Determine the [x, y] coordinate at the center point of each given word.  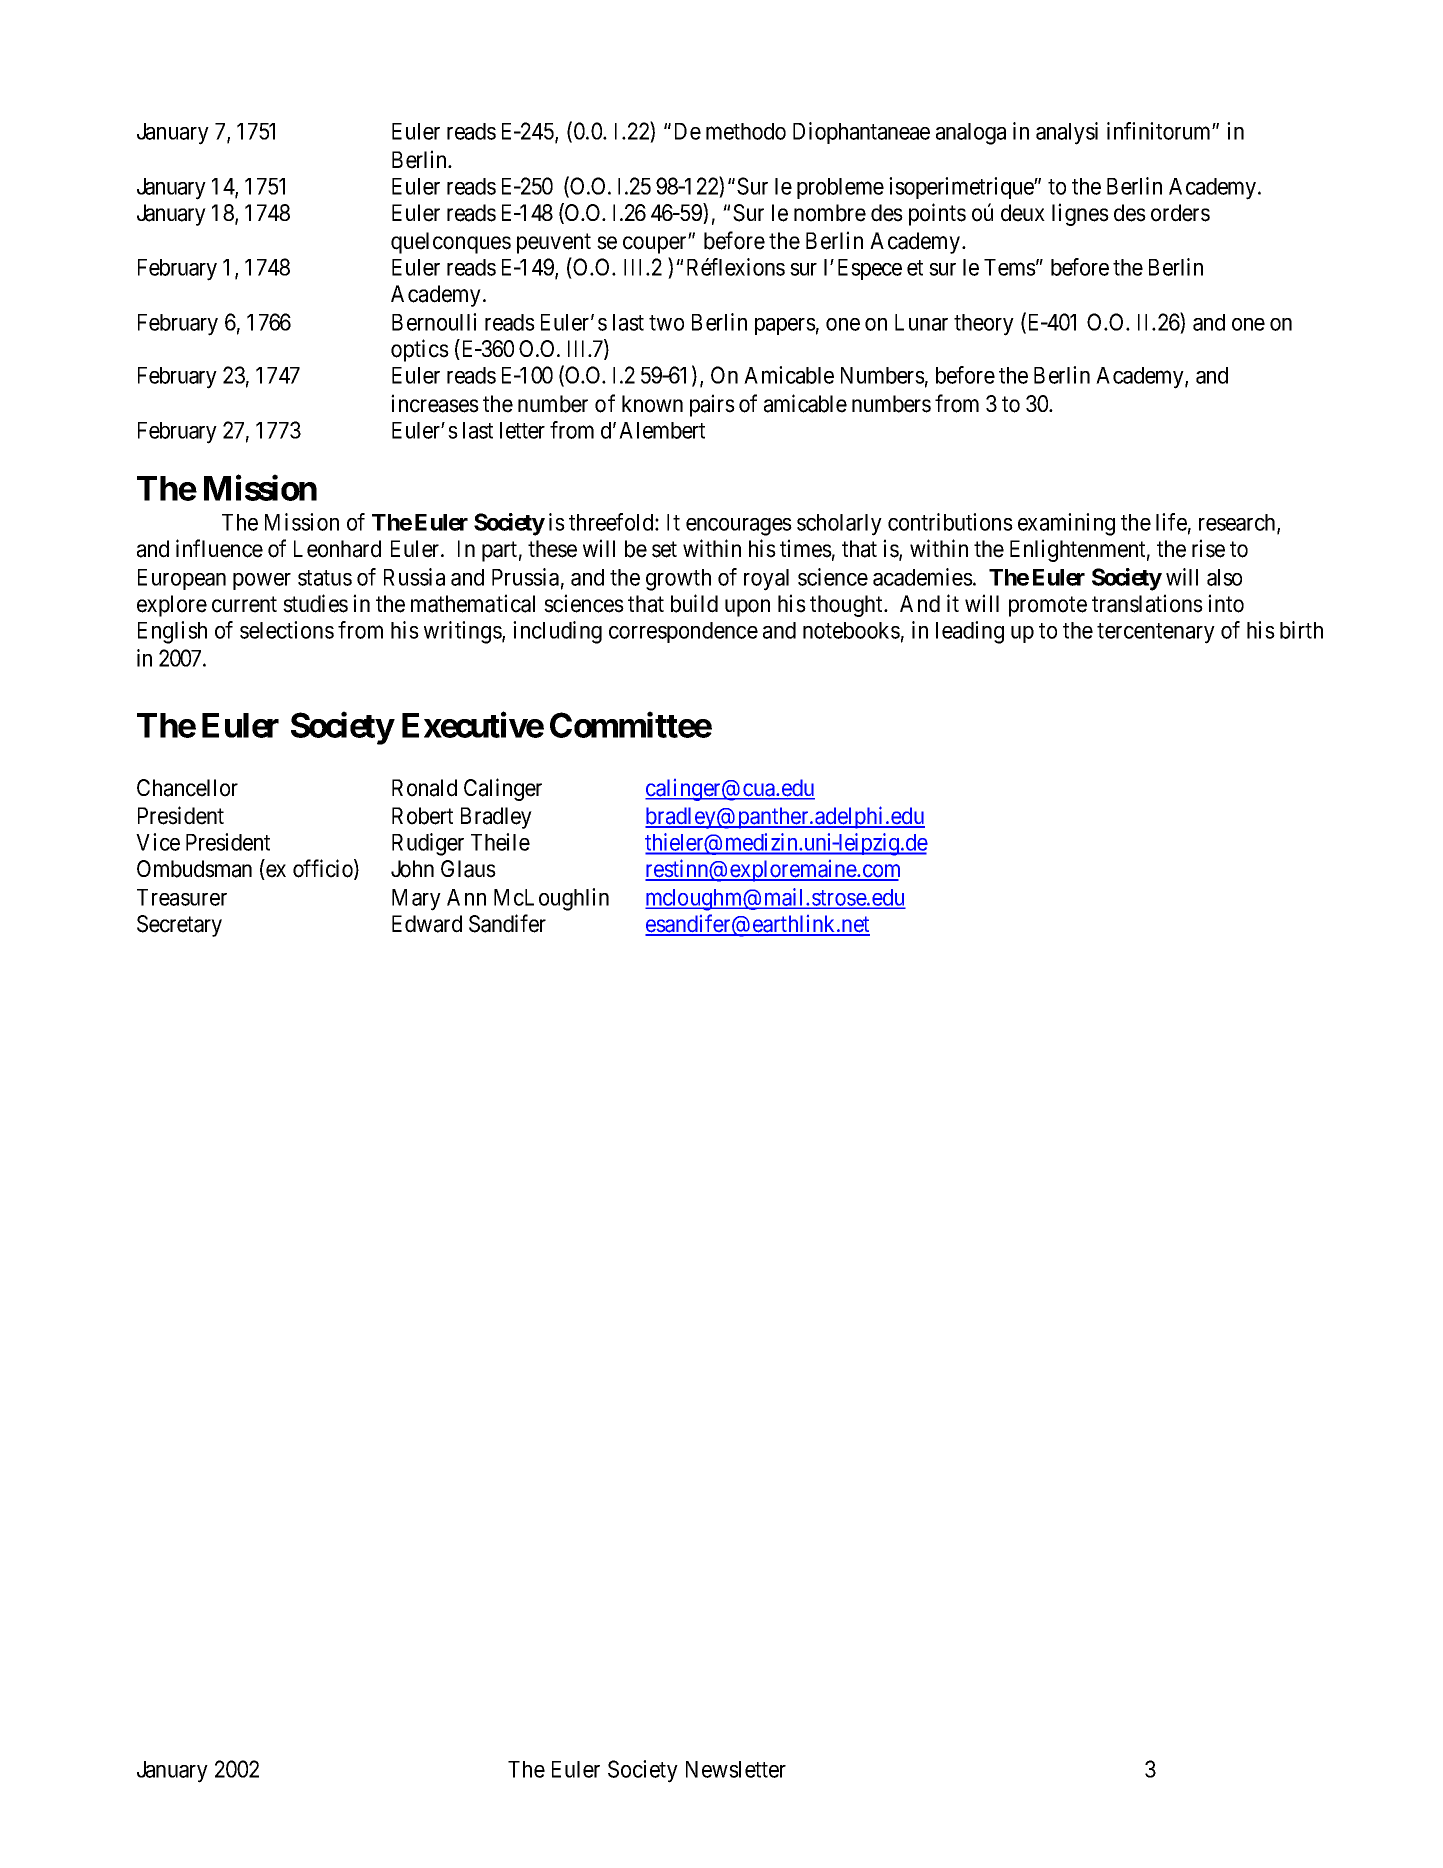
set [664, 549]
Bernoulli [434, 322]
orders [1180, 213]
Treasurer [182, 897]
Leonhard [337, 549]
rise [1208, 548]
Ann [466, 897]
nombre [830, 213]
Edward [427, 924]
